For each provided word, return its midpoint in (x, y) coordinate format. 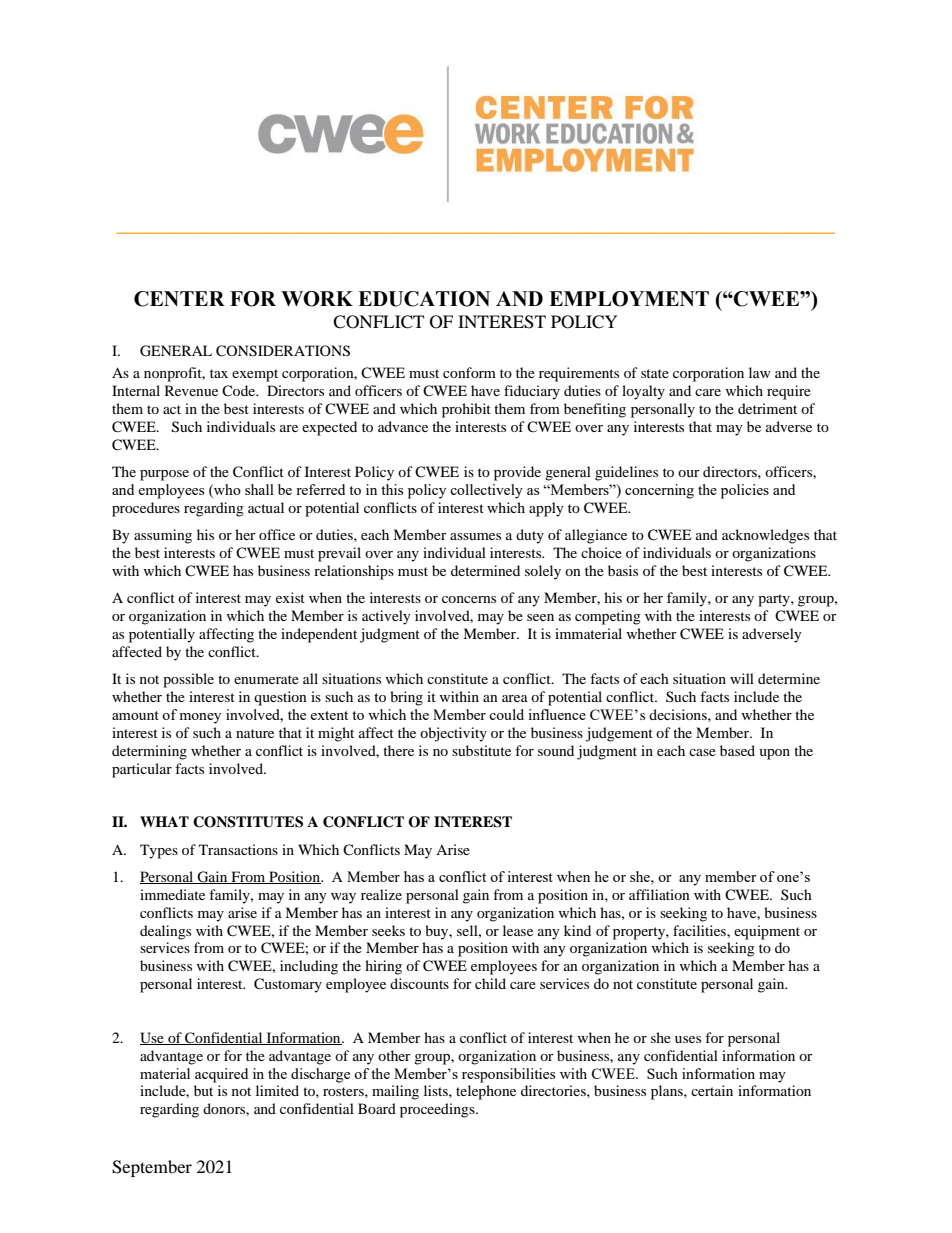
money (200, 718)
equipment (767, 932)
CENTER (179, 299)
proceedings (438, 1110)
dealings (165, 932)
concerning (659, 491)
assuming (163, 536)
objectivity (453, 734)
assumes (475, 536)
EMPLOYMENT (629, 299)
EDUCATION (424, 299)
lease (518, 930)
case (702, 752)
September (152, 1168)
